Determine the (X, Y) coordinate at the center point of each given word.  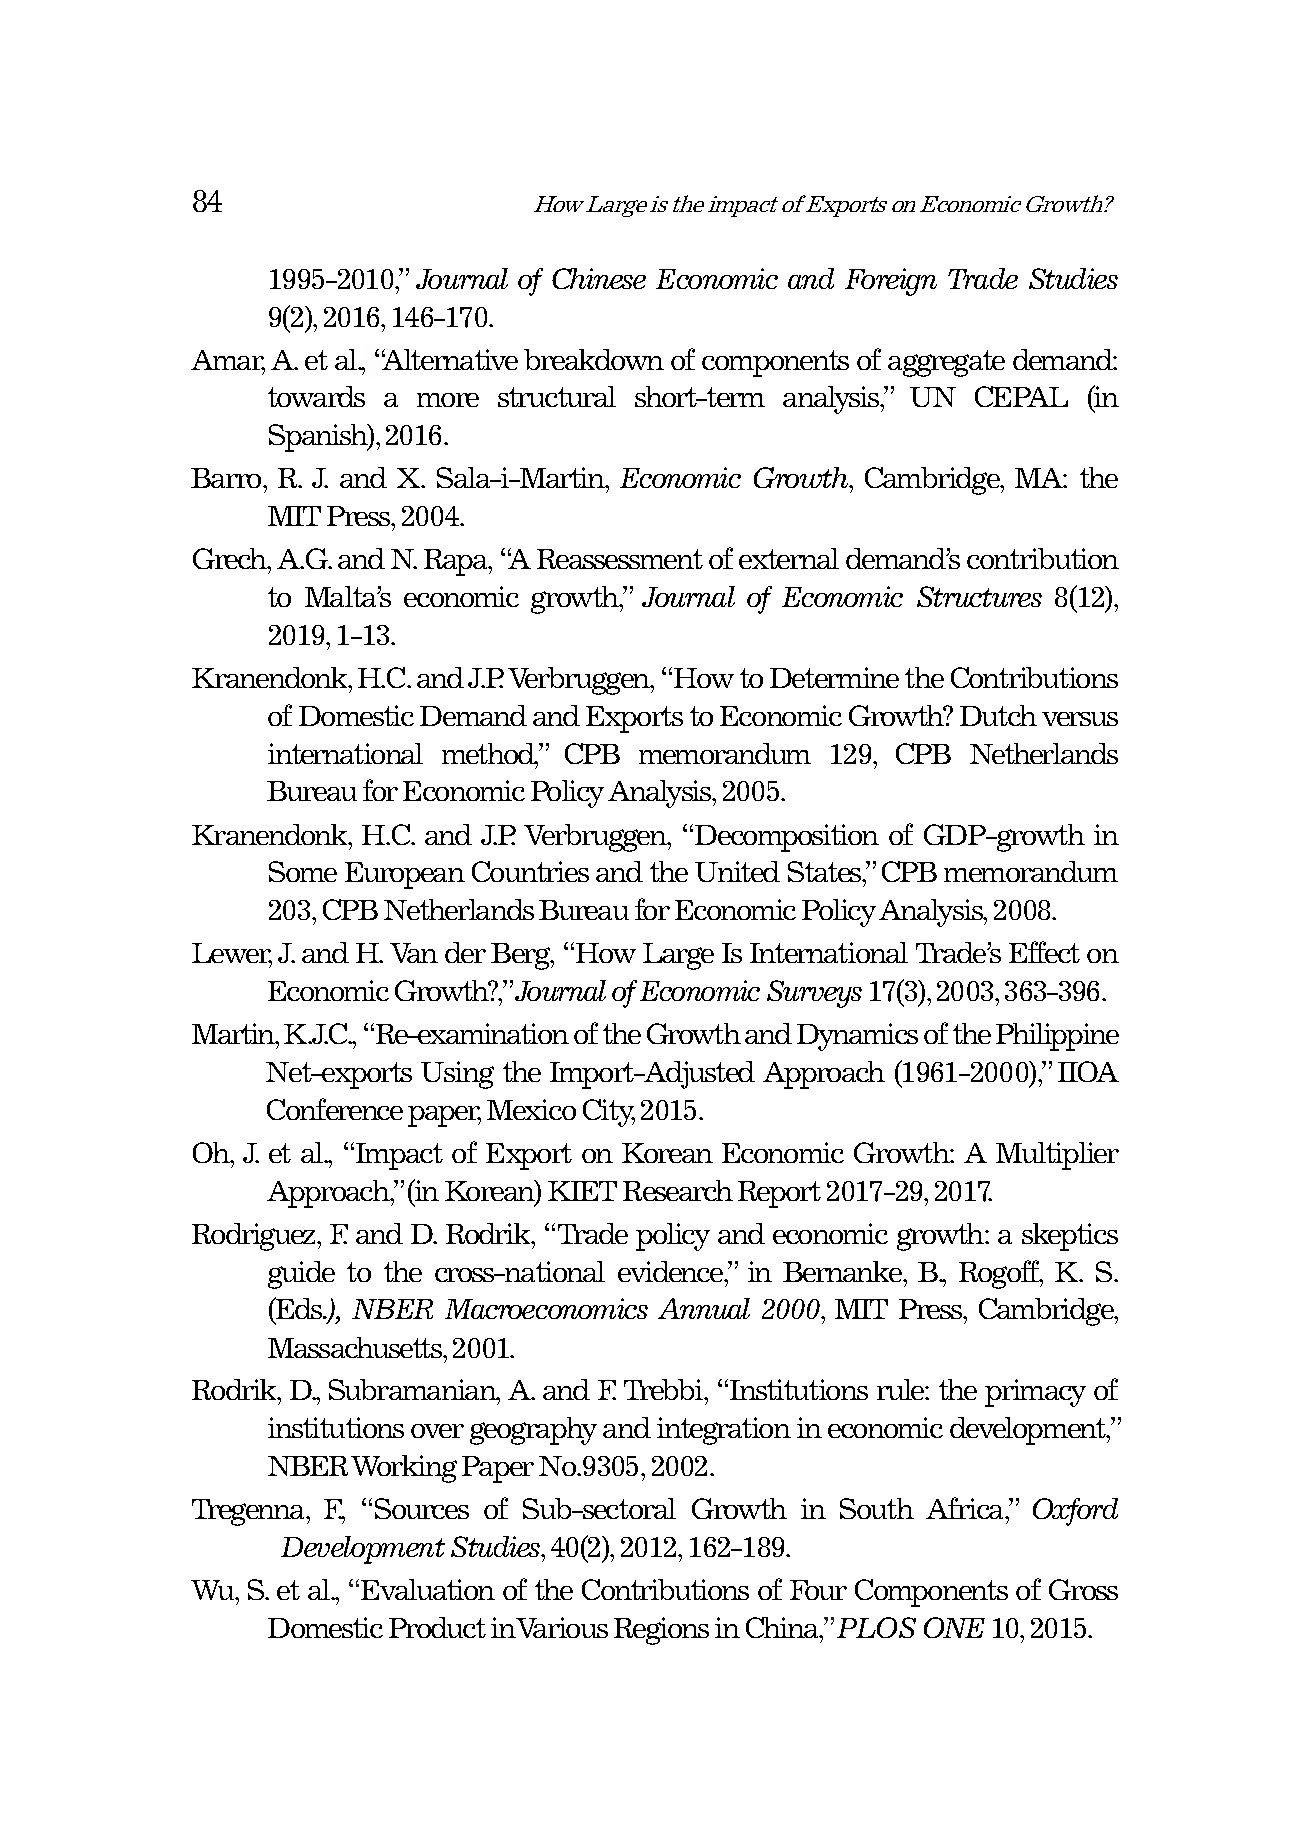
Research (678, 1190)
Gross (1083, 1589)
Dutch (998, 715)
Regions (661, 1631)
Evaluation (428, 1589)
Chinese (599, 278)
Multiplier (1057, 1156)
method (489, 755)
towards (316, 396)
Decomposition (787, 838)
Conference (335, 1109)
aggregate (946, 363)
